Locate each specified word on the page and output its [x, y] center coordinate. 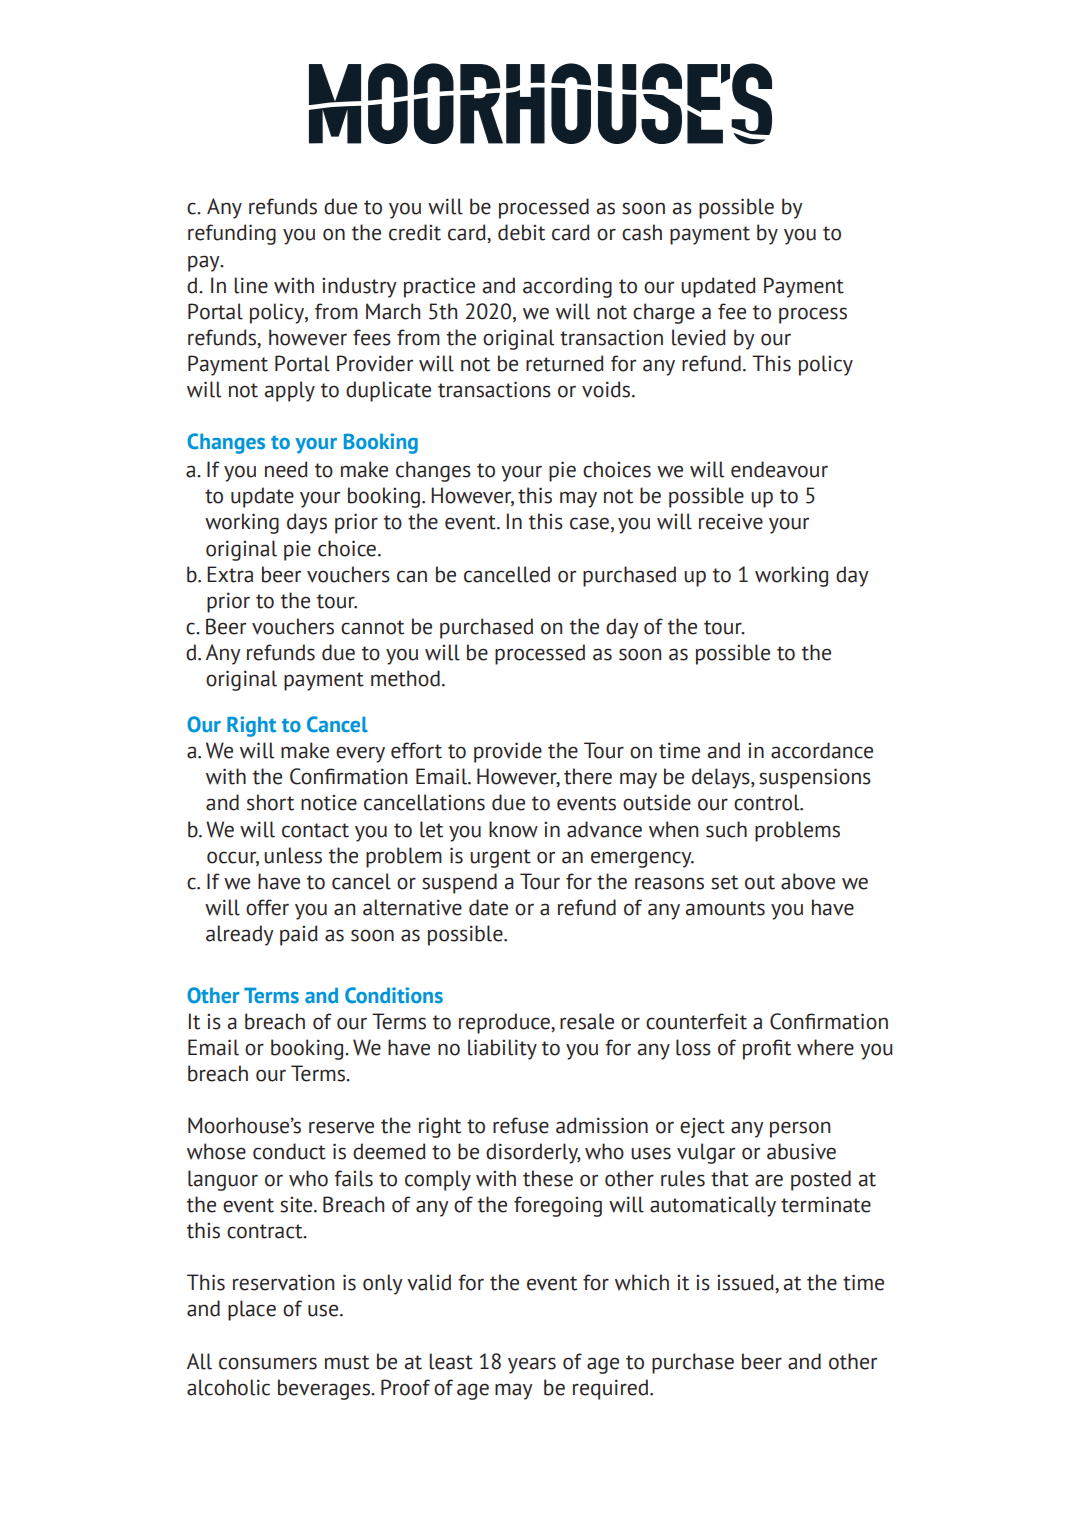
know [513, 829]
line [251, 285]
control [768, 802]
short [270, 802]
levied [699, 337]
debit [521, 232]
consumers [268, 1363]
